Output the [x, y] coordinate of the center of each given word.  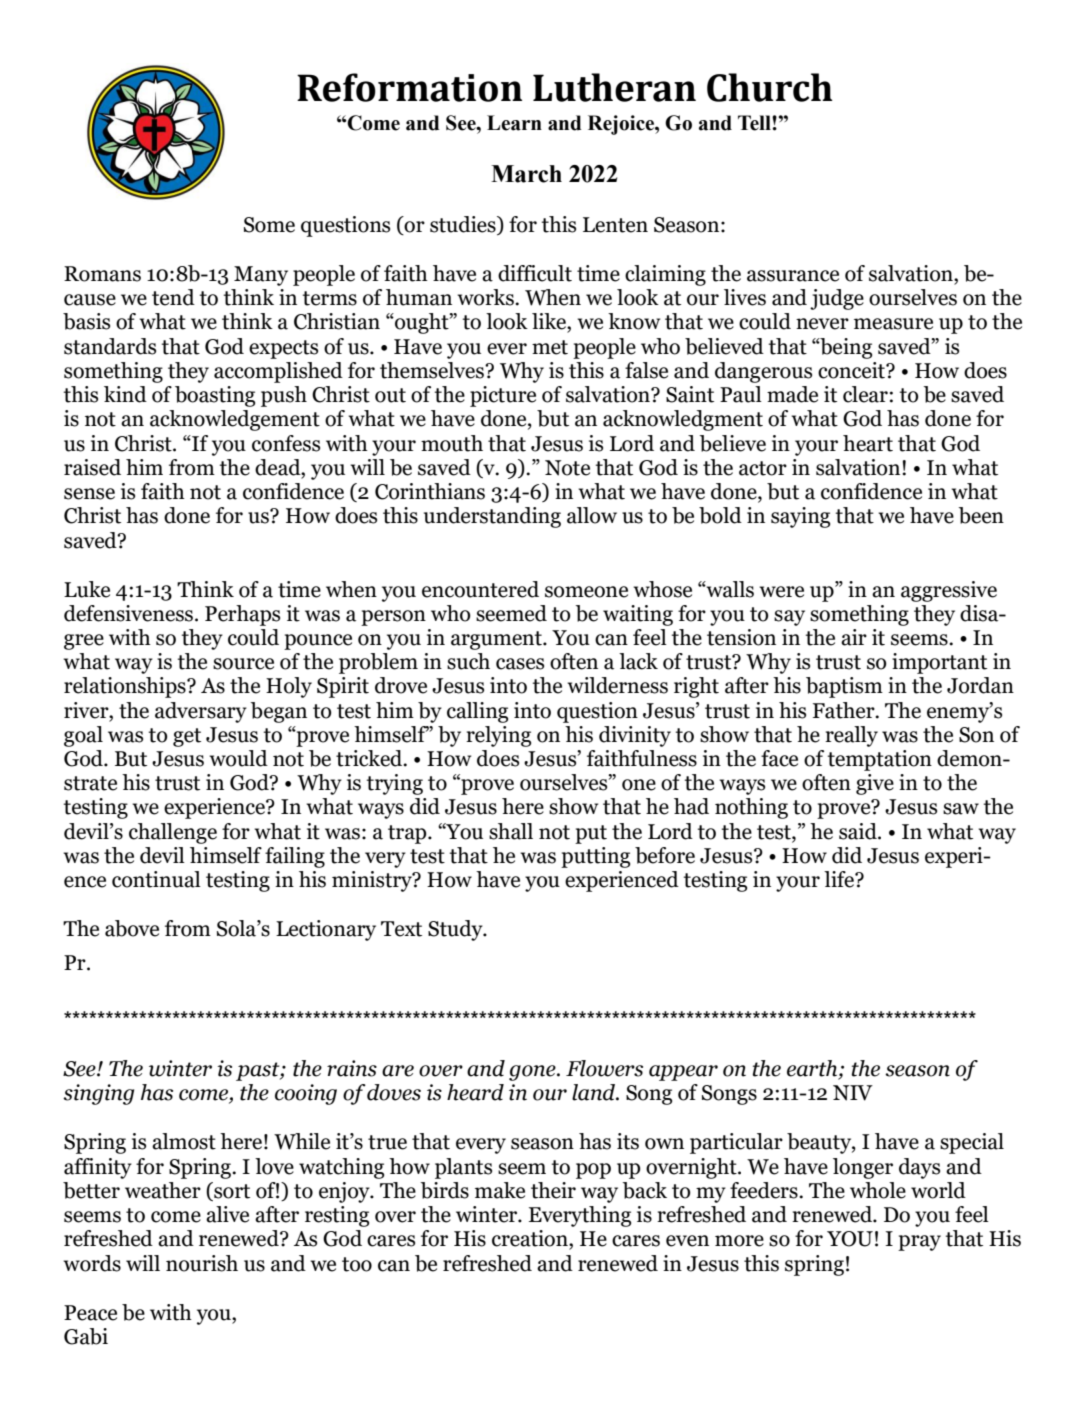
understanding [492, 517]
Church [770, 87]
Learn [514, 123]
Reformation [409, 87]
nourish [202, 1263]
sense [89, 494]
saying [800, 517]
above [132, 928]
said [859, 831]
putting [595, 857]
